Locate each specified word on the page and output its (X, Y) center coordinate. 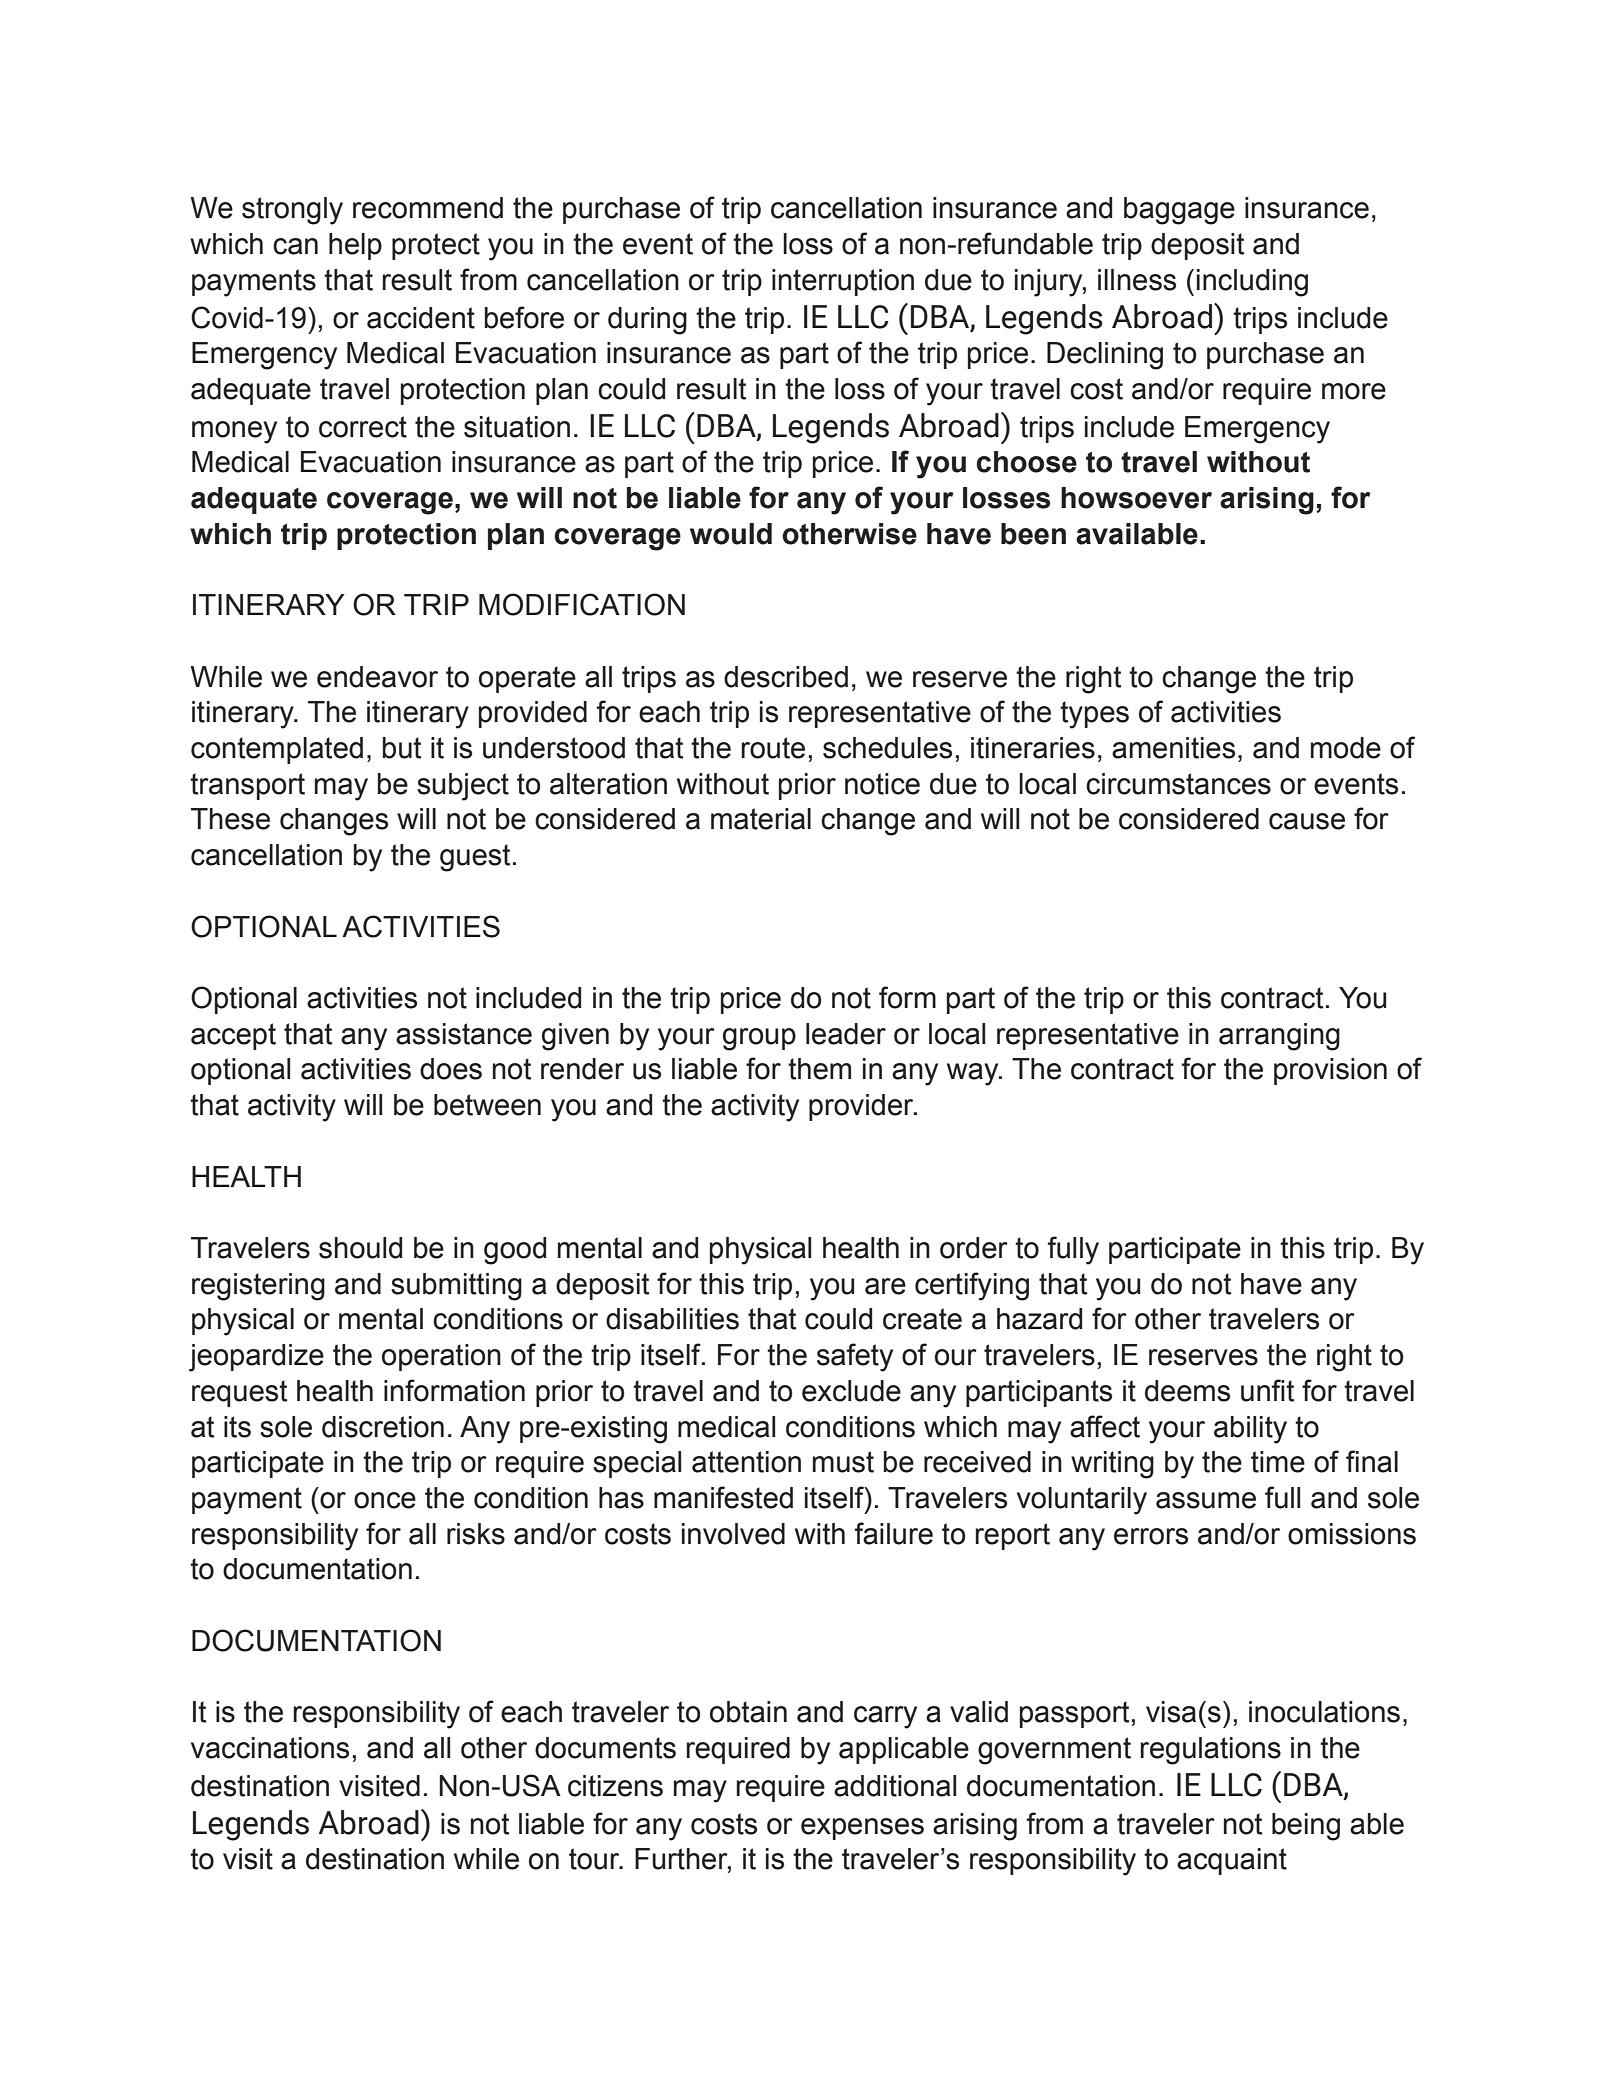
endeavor (377, 677)
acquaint (1232, 1861)
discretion (383, 1427)
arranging (1279, 1037)
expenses (862, 1829)
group (759, 1039)
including (1252, 283)
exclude (851, 1391)
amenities (1173, 748)
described (786, 677)
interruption (843, 282)
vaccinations (270, 1748)
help (355, 246)
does (451, 1069)
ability (1250, 1430)
